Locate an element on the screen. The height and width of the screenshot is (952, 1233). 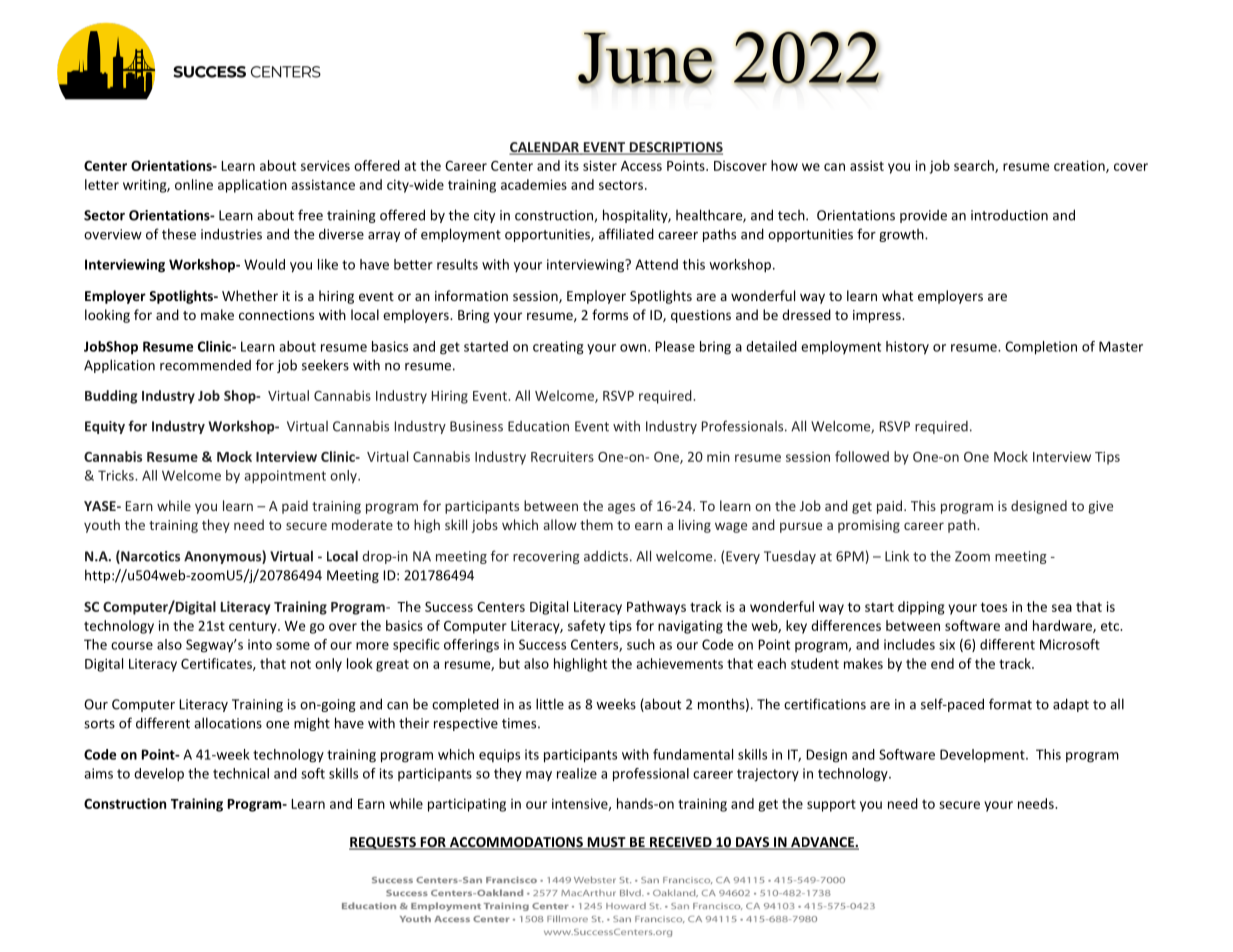
ages is located at coordinates (621, 508).
